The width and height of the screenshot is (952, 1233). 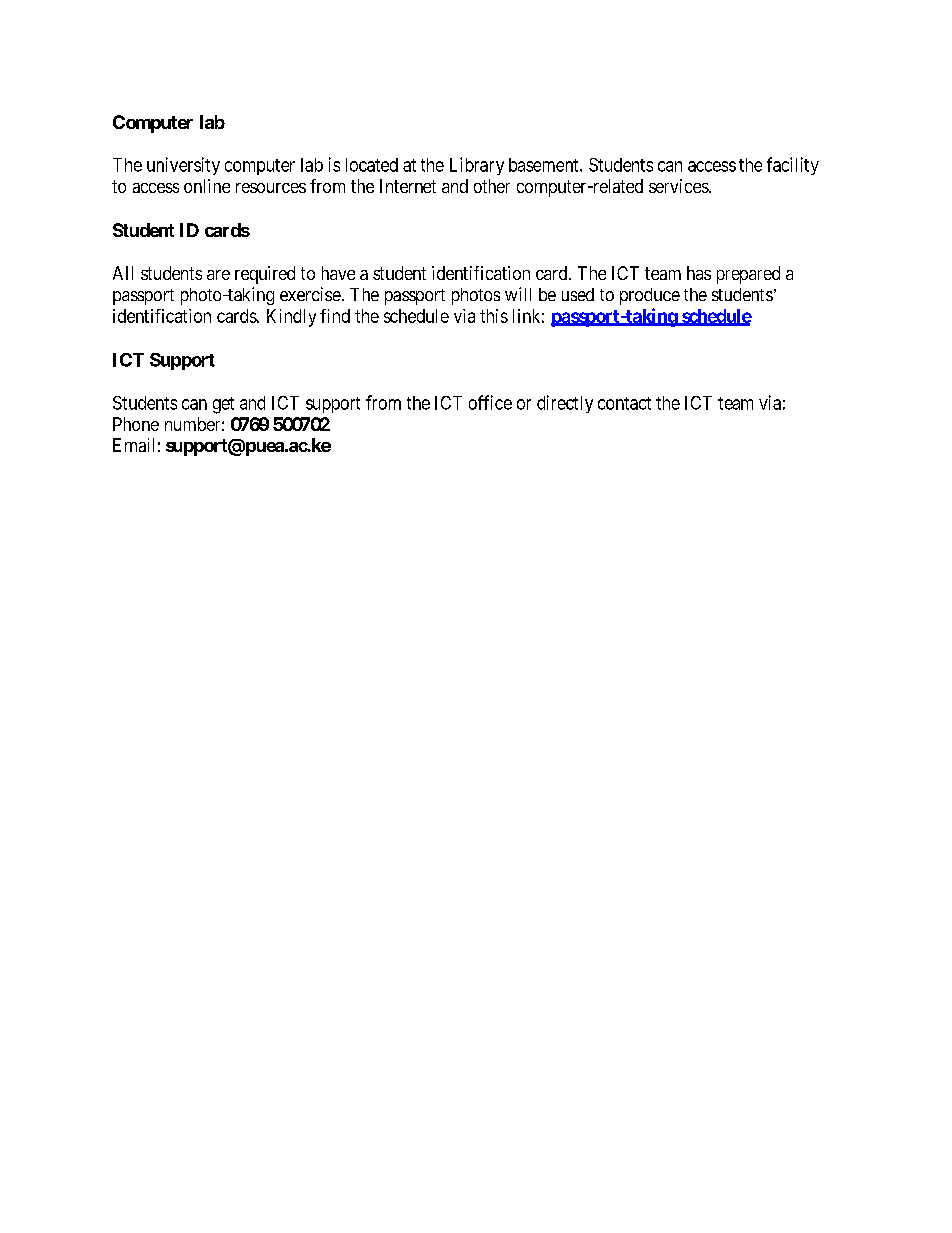 I want to click on university, so click(x=183, y=166).
